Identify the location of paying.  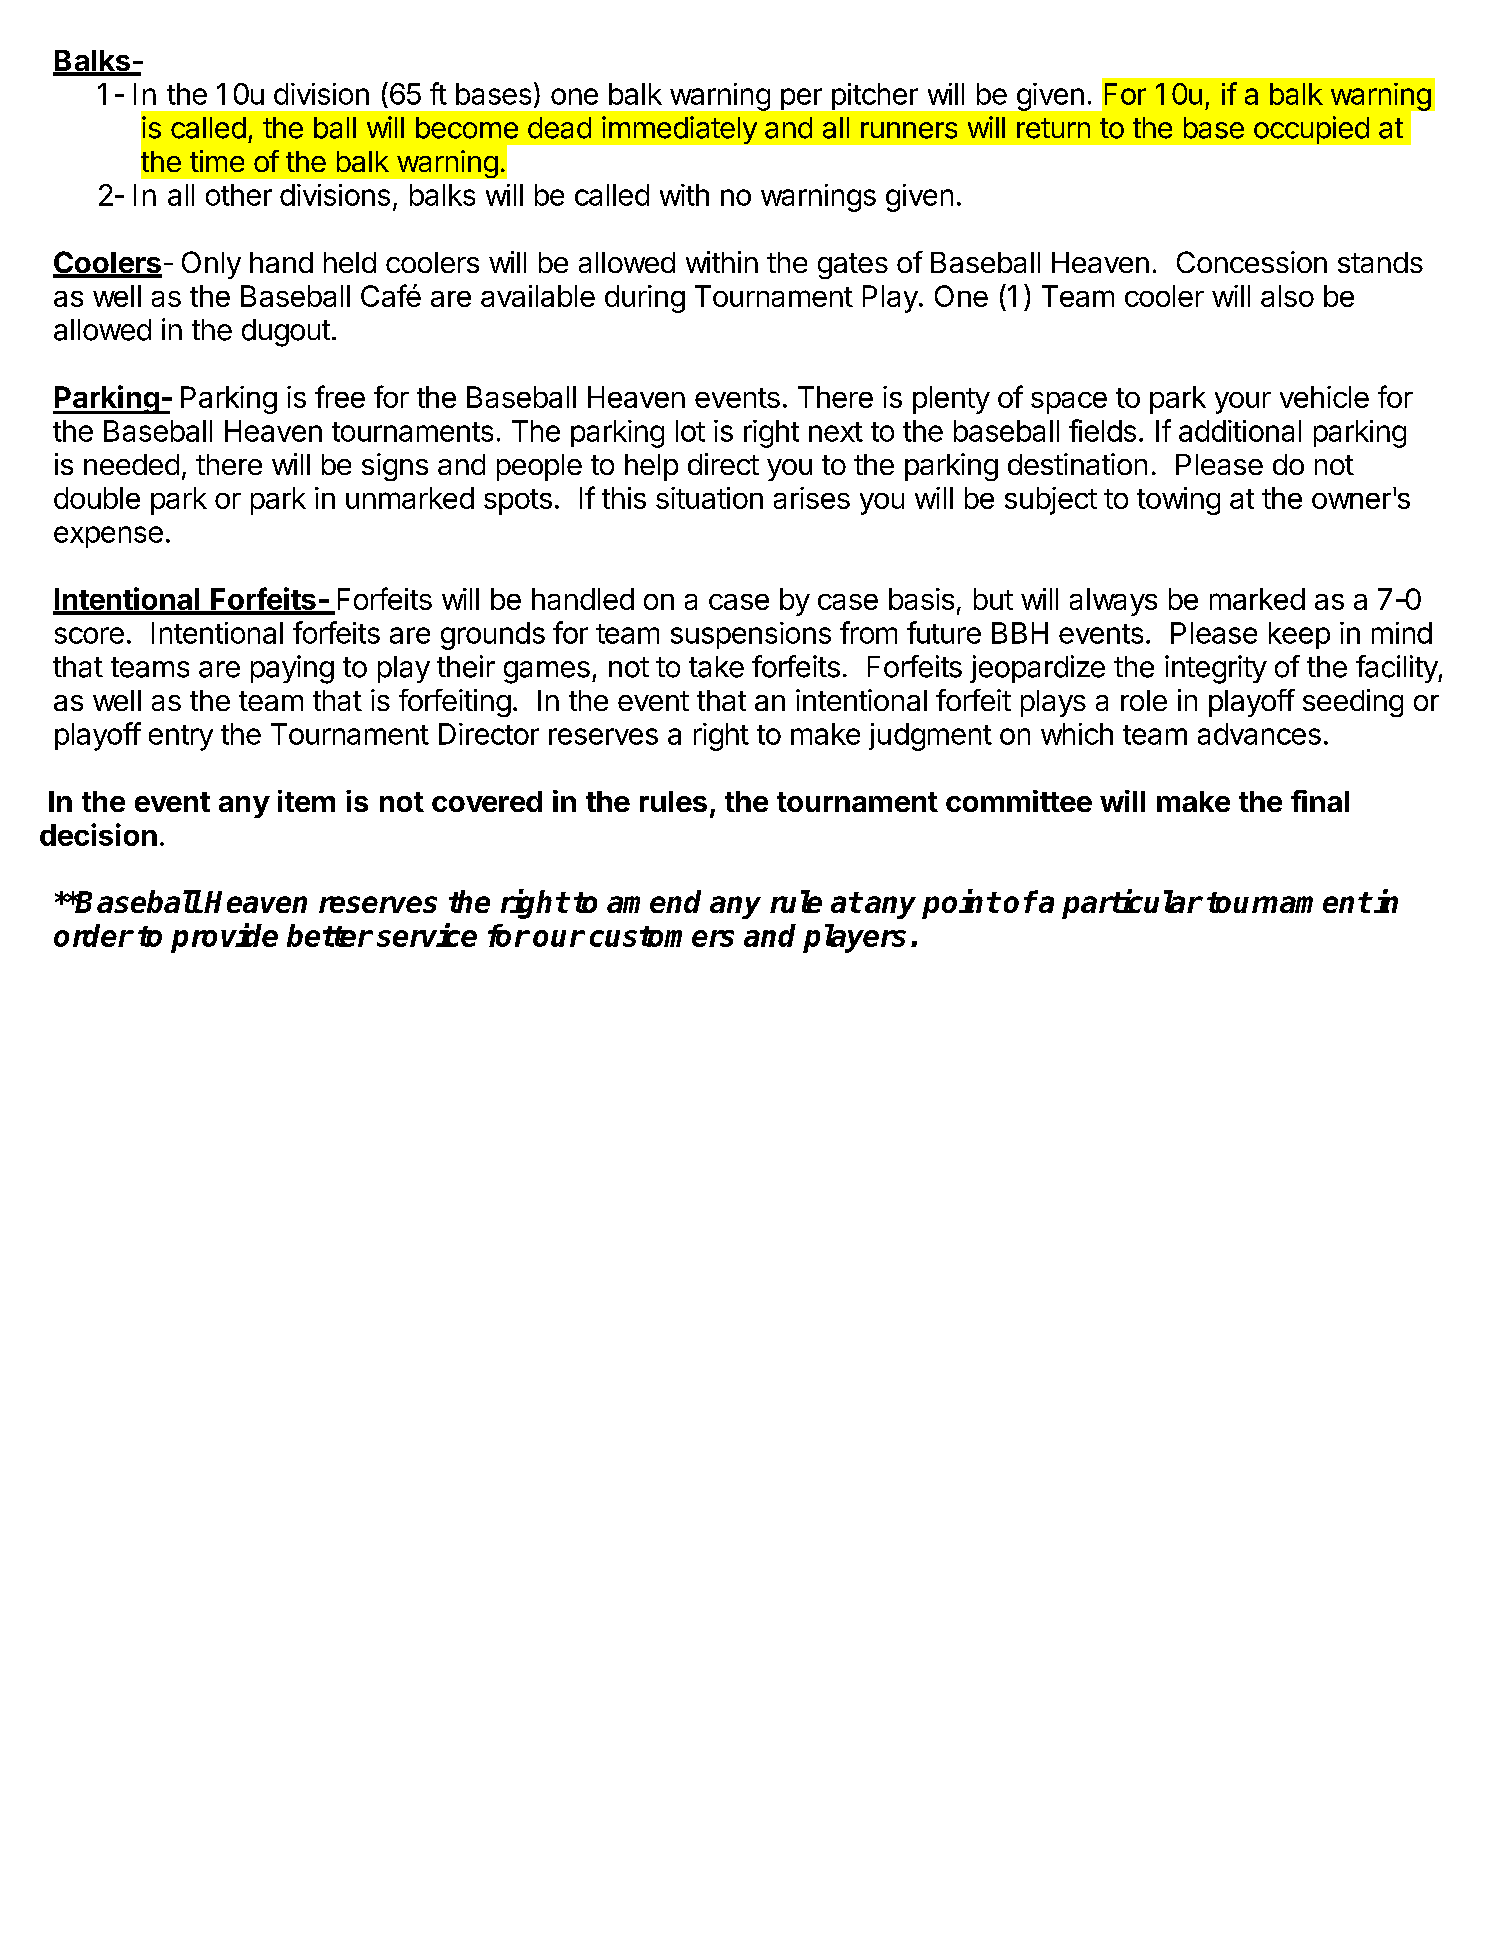
(292, 669).
